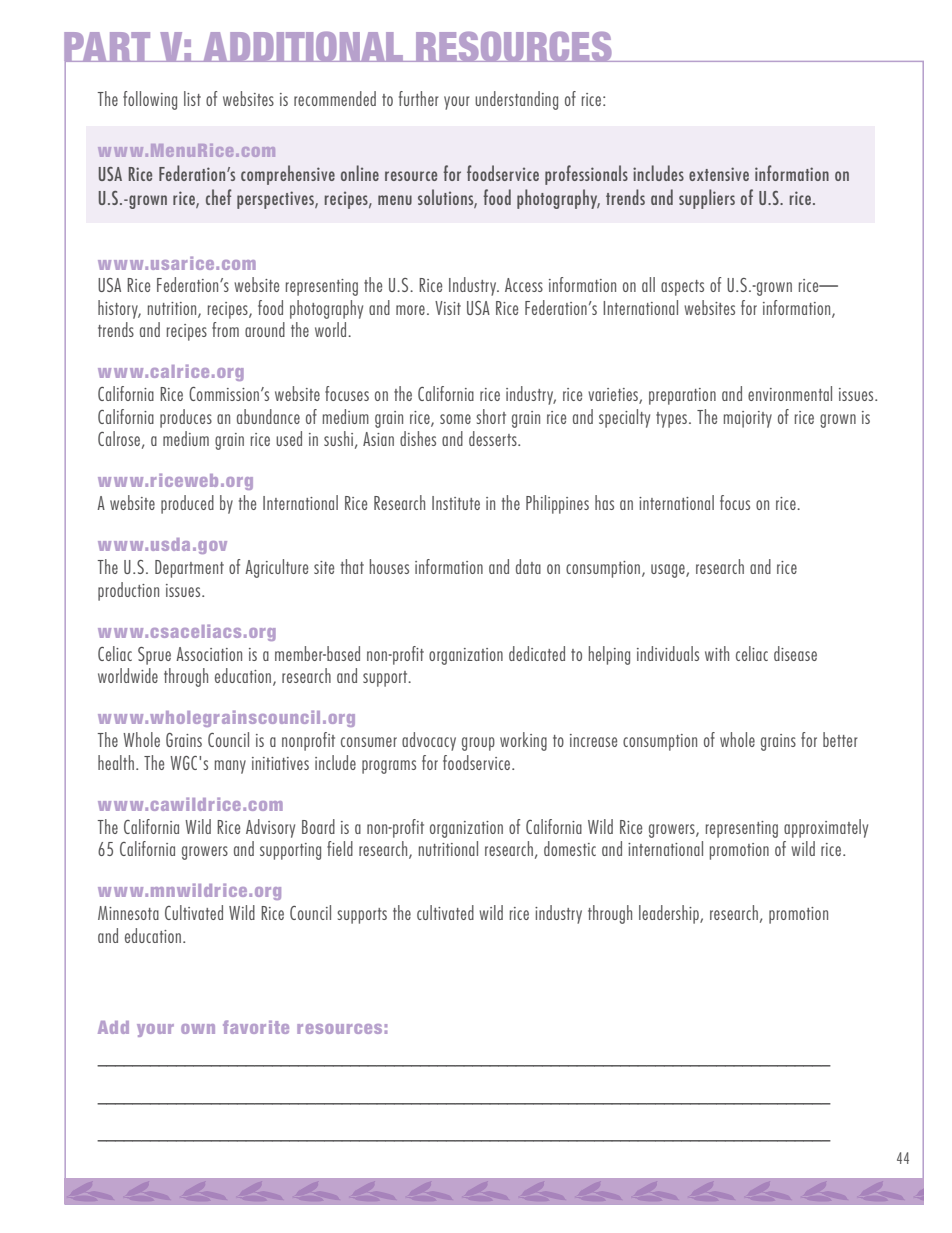 This page has width=952, height=1233. What do you see at coordinates (670, 914) in the page?
I see `leadership` at bounding box center [670, 914].
